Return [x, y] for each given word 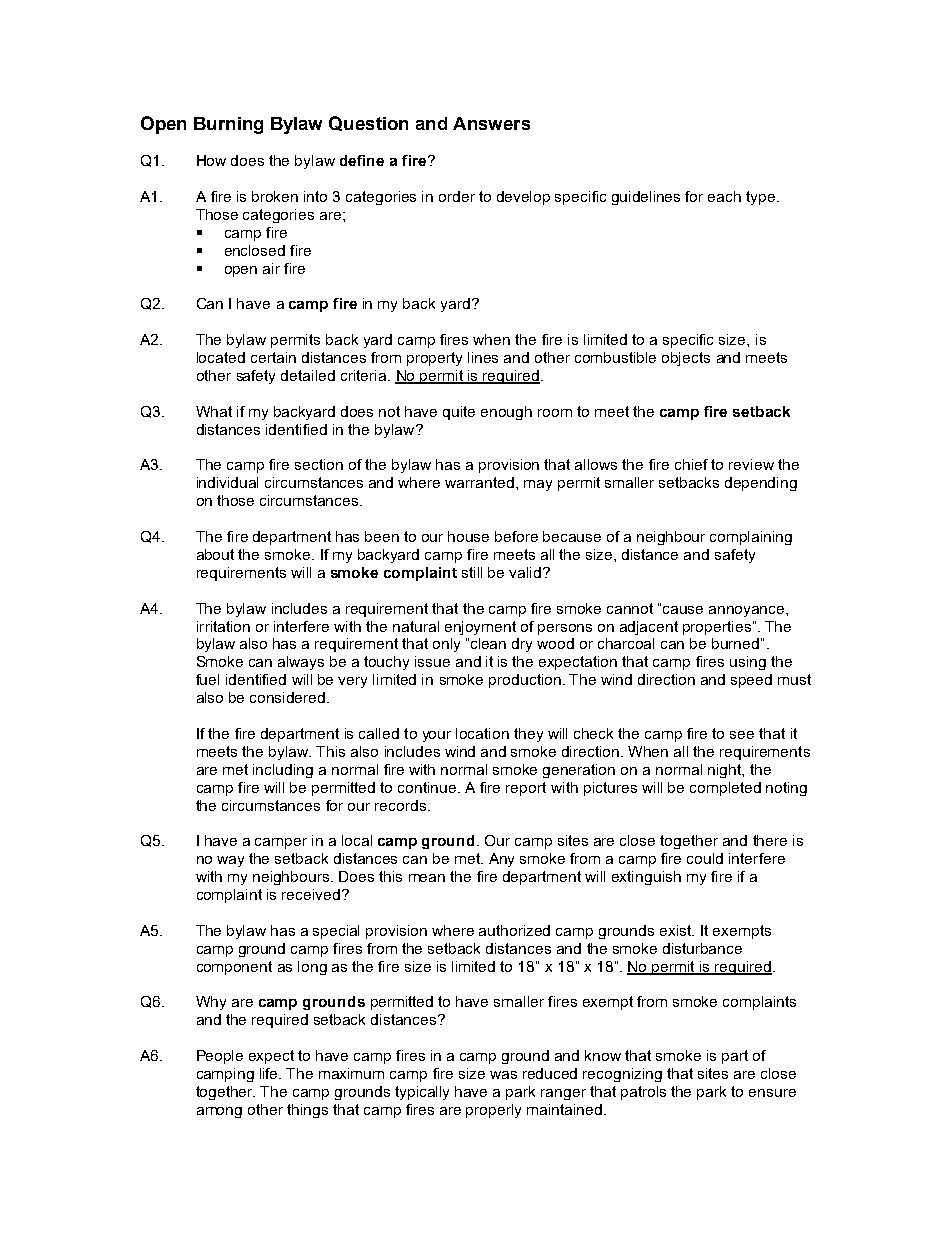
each [724, 196]
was [503, 1075]
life [270, 1073]
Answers [491, 123]
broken [275, 196]
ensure [772, 1093]
